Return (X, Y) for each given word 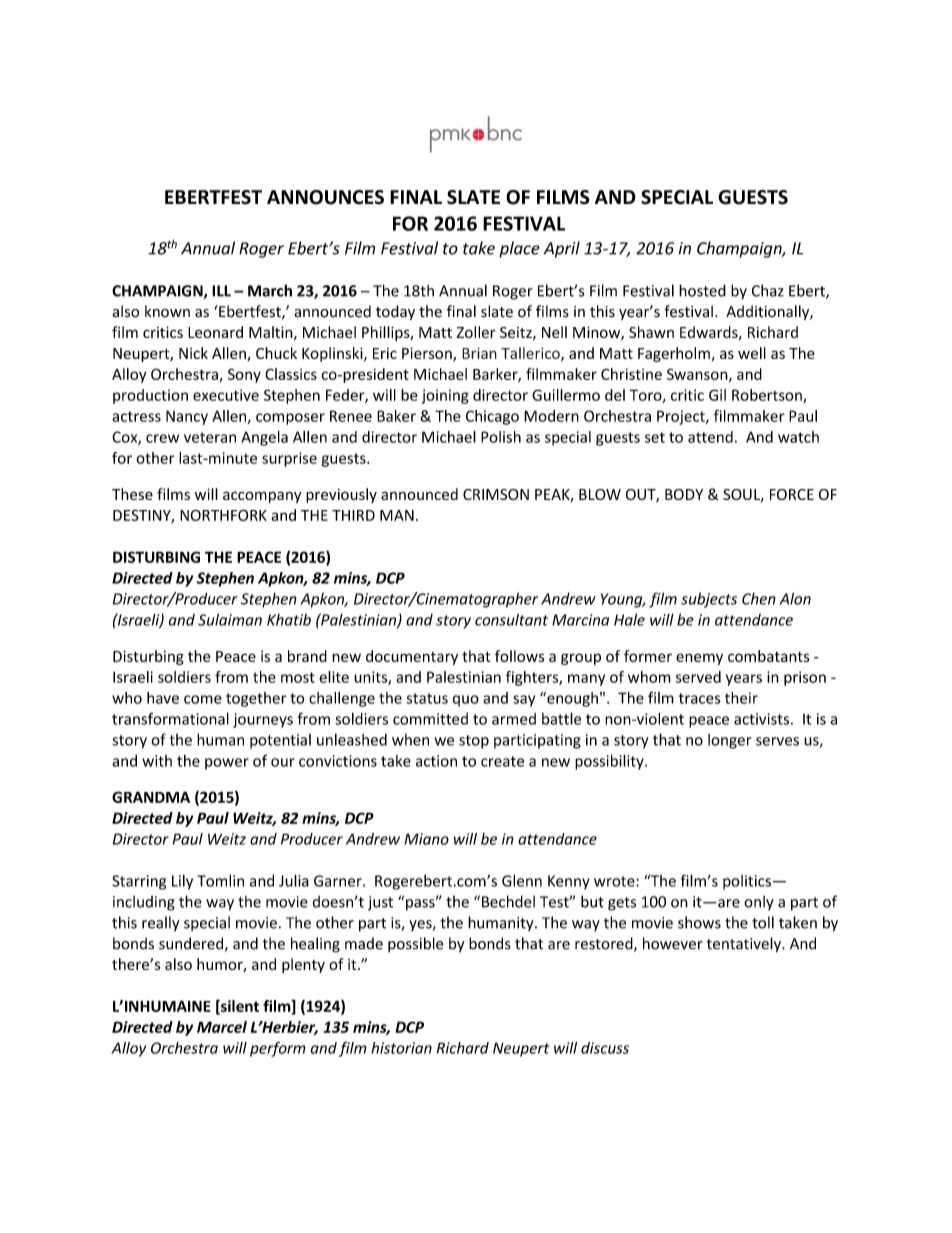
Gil (717, 395)
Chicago (492, 417)
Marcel (222, 1027)
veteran (210, 437)
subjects (709, 600)
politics (747, 882)
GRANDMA (151, 797)
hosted (702, 290)
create (502, 761)
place (519, 249)
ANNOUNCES (325, 197)
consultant (511, 619)
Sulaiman (230, 619)
